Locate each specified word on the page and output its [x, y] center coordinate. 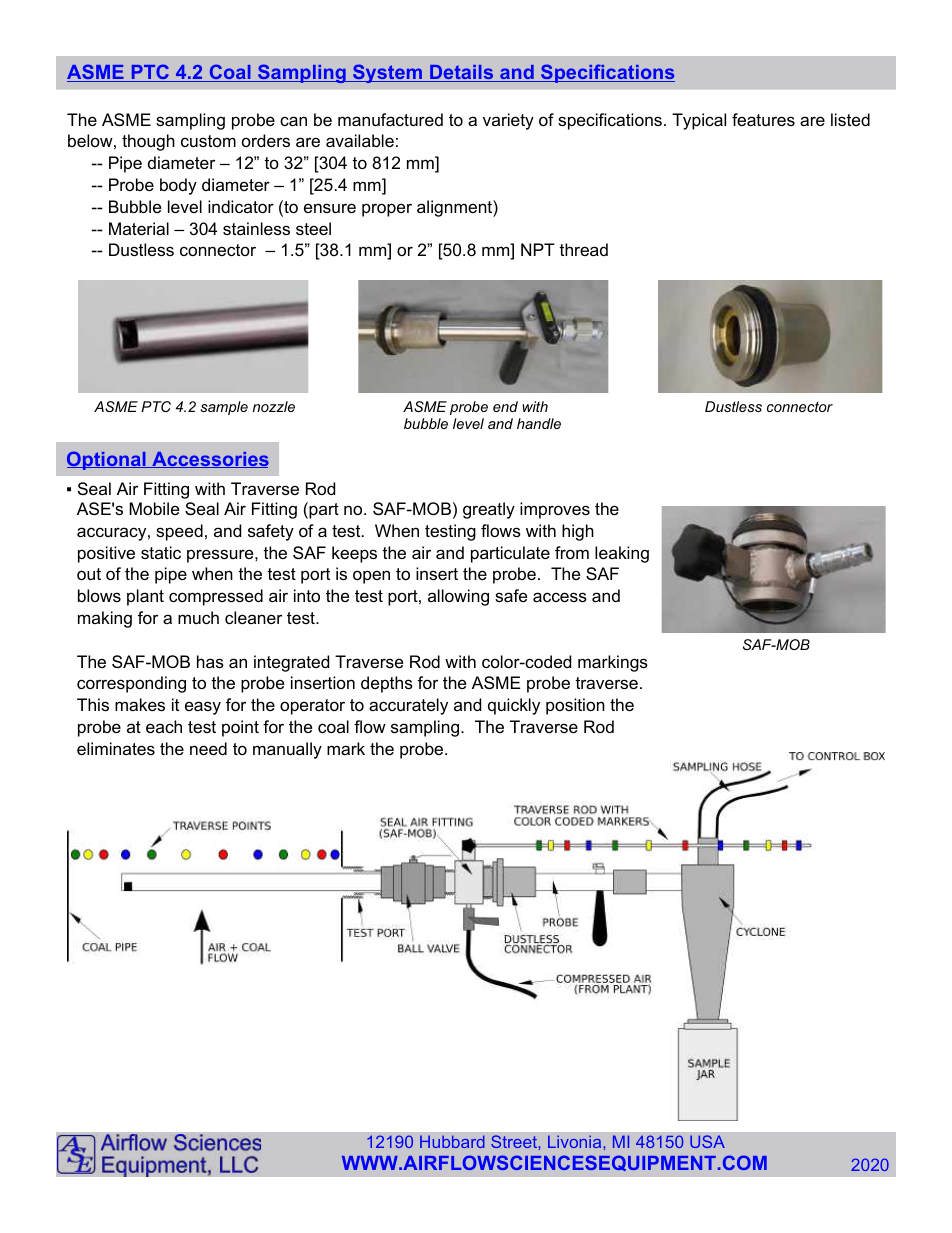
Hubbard [452, 1141]
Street [515, 1141]
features [763, 119]
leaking [622, 554]
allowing [458, 597]
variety [508, 121]
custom [208, 141]
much [198, 617]
